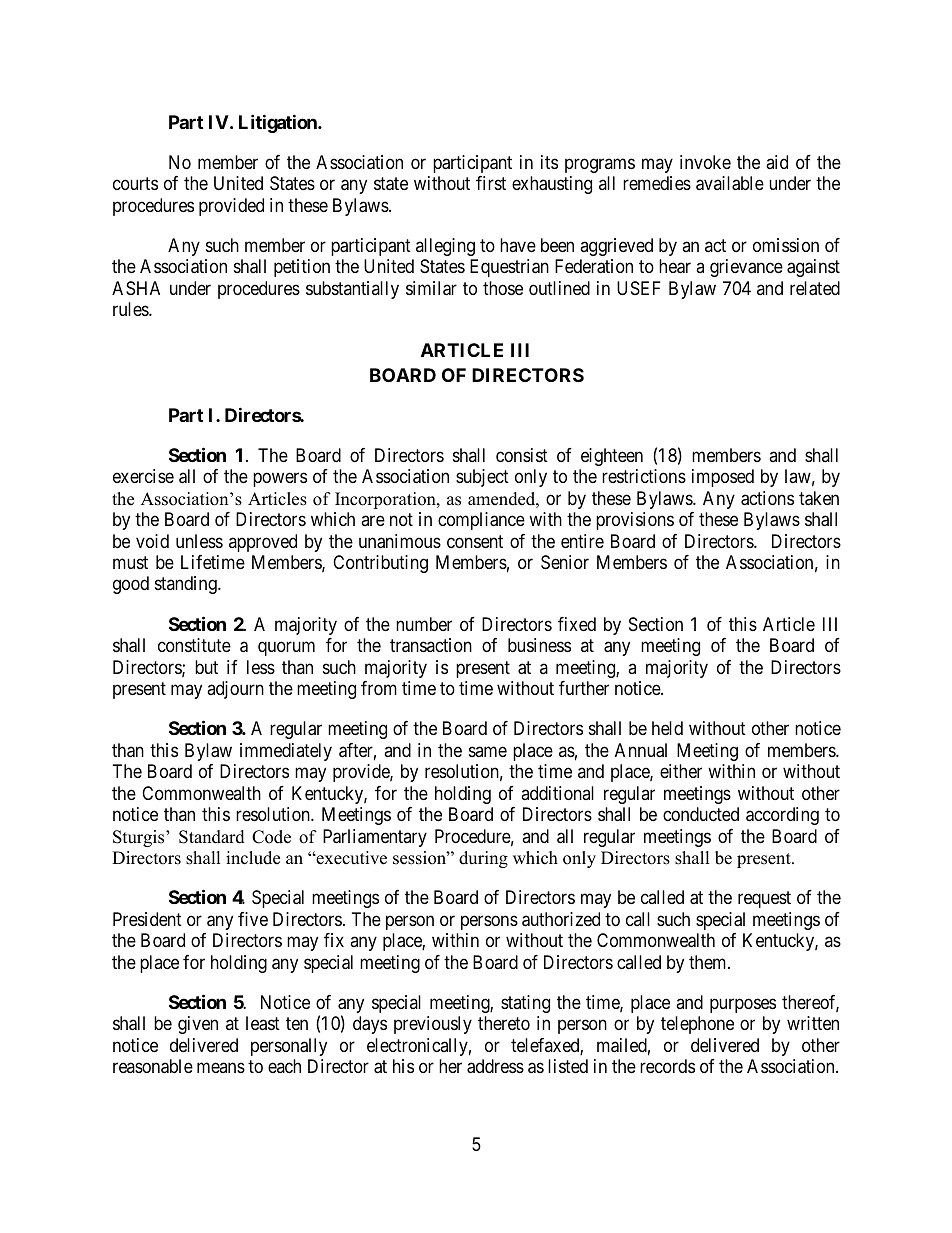 The image size is (952, 1233). I want to click on either, so click(681, 771).
